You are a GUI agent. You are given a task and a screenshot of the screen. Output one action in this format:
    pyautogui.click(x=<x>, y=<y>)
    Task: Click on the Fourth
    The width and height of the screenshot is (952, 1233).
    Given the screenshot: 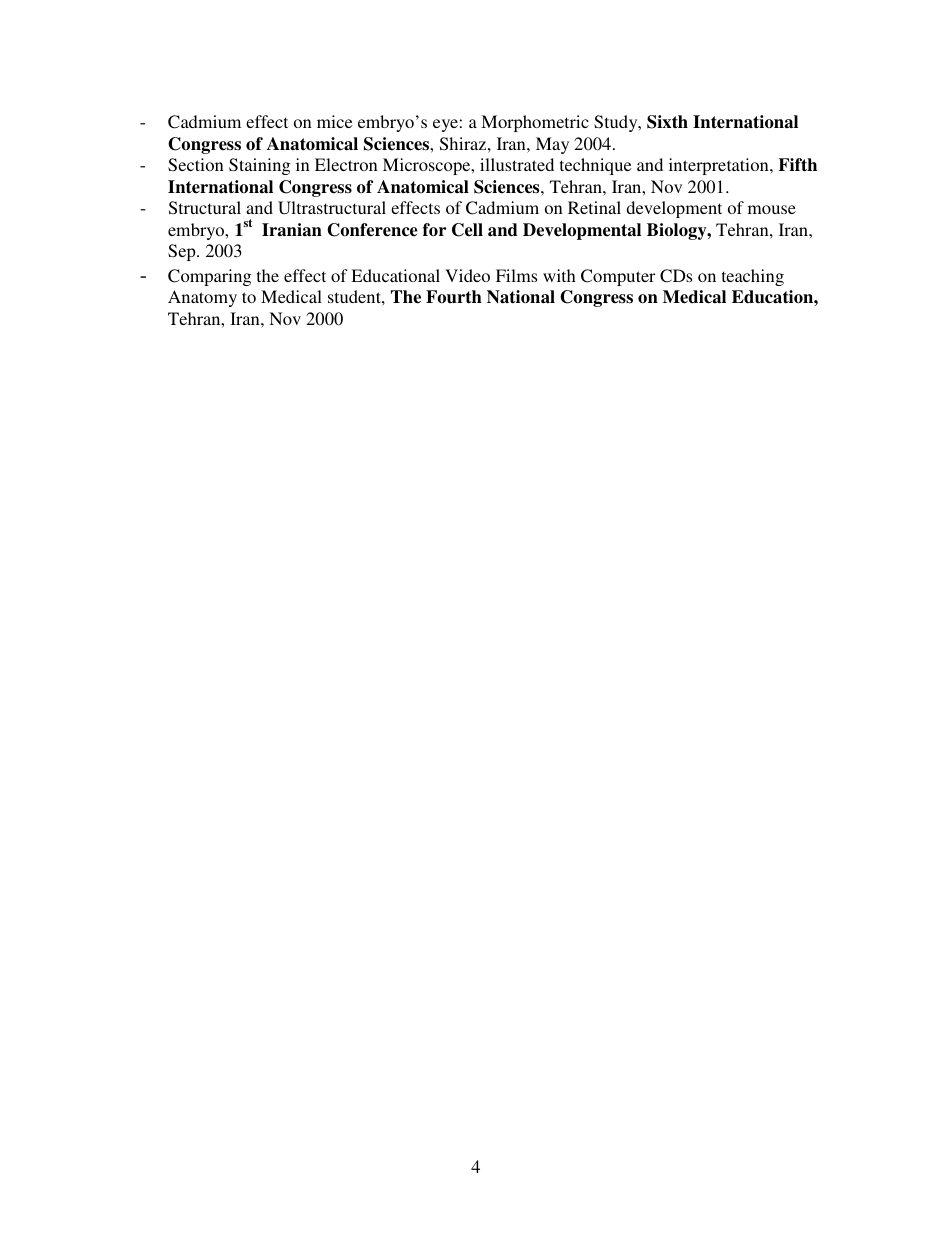 What is the action you would take?
    pyautogui.click(x=454, y=297)
